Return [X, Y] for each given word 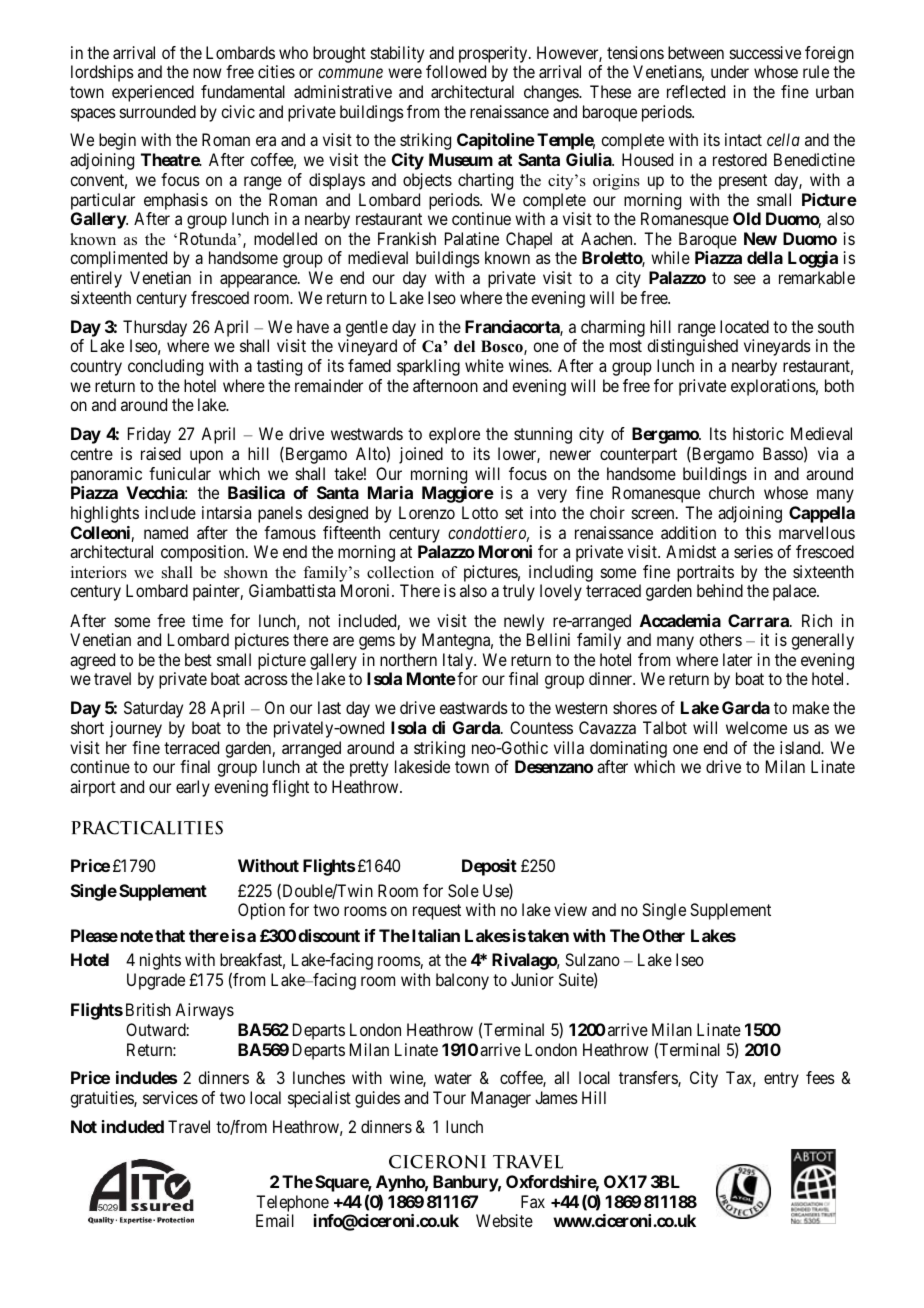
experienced [153, 93]
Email [275, 1220]
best [198, 659]
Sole [463, 890]
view [570, 909]
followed [456, 71]
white [484, 365]
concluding [165, 367]
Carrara [759, 620]
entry [781, 1080]
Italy [459, 663]
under [730, 71]
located [744, 326]
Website [504, 1220]
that [170, 935]
